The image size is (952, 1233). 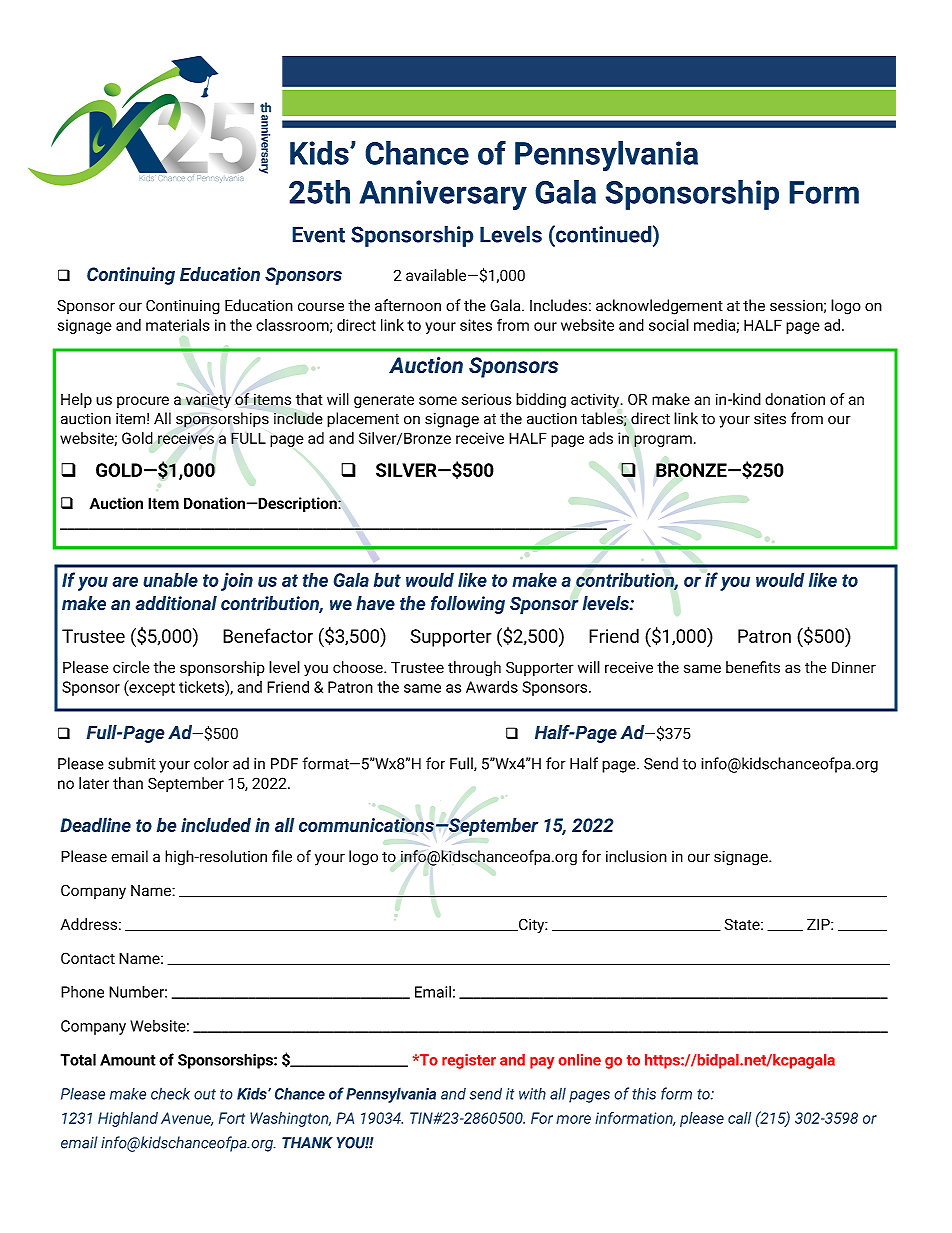 What do you see at coordinates (318, 234) in the screenshot?
I see `Event` at bounding box center [318, 234].
